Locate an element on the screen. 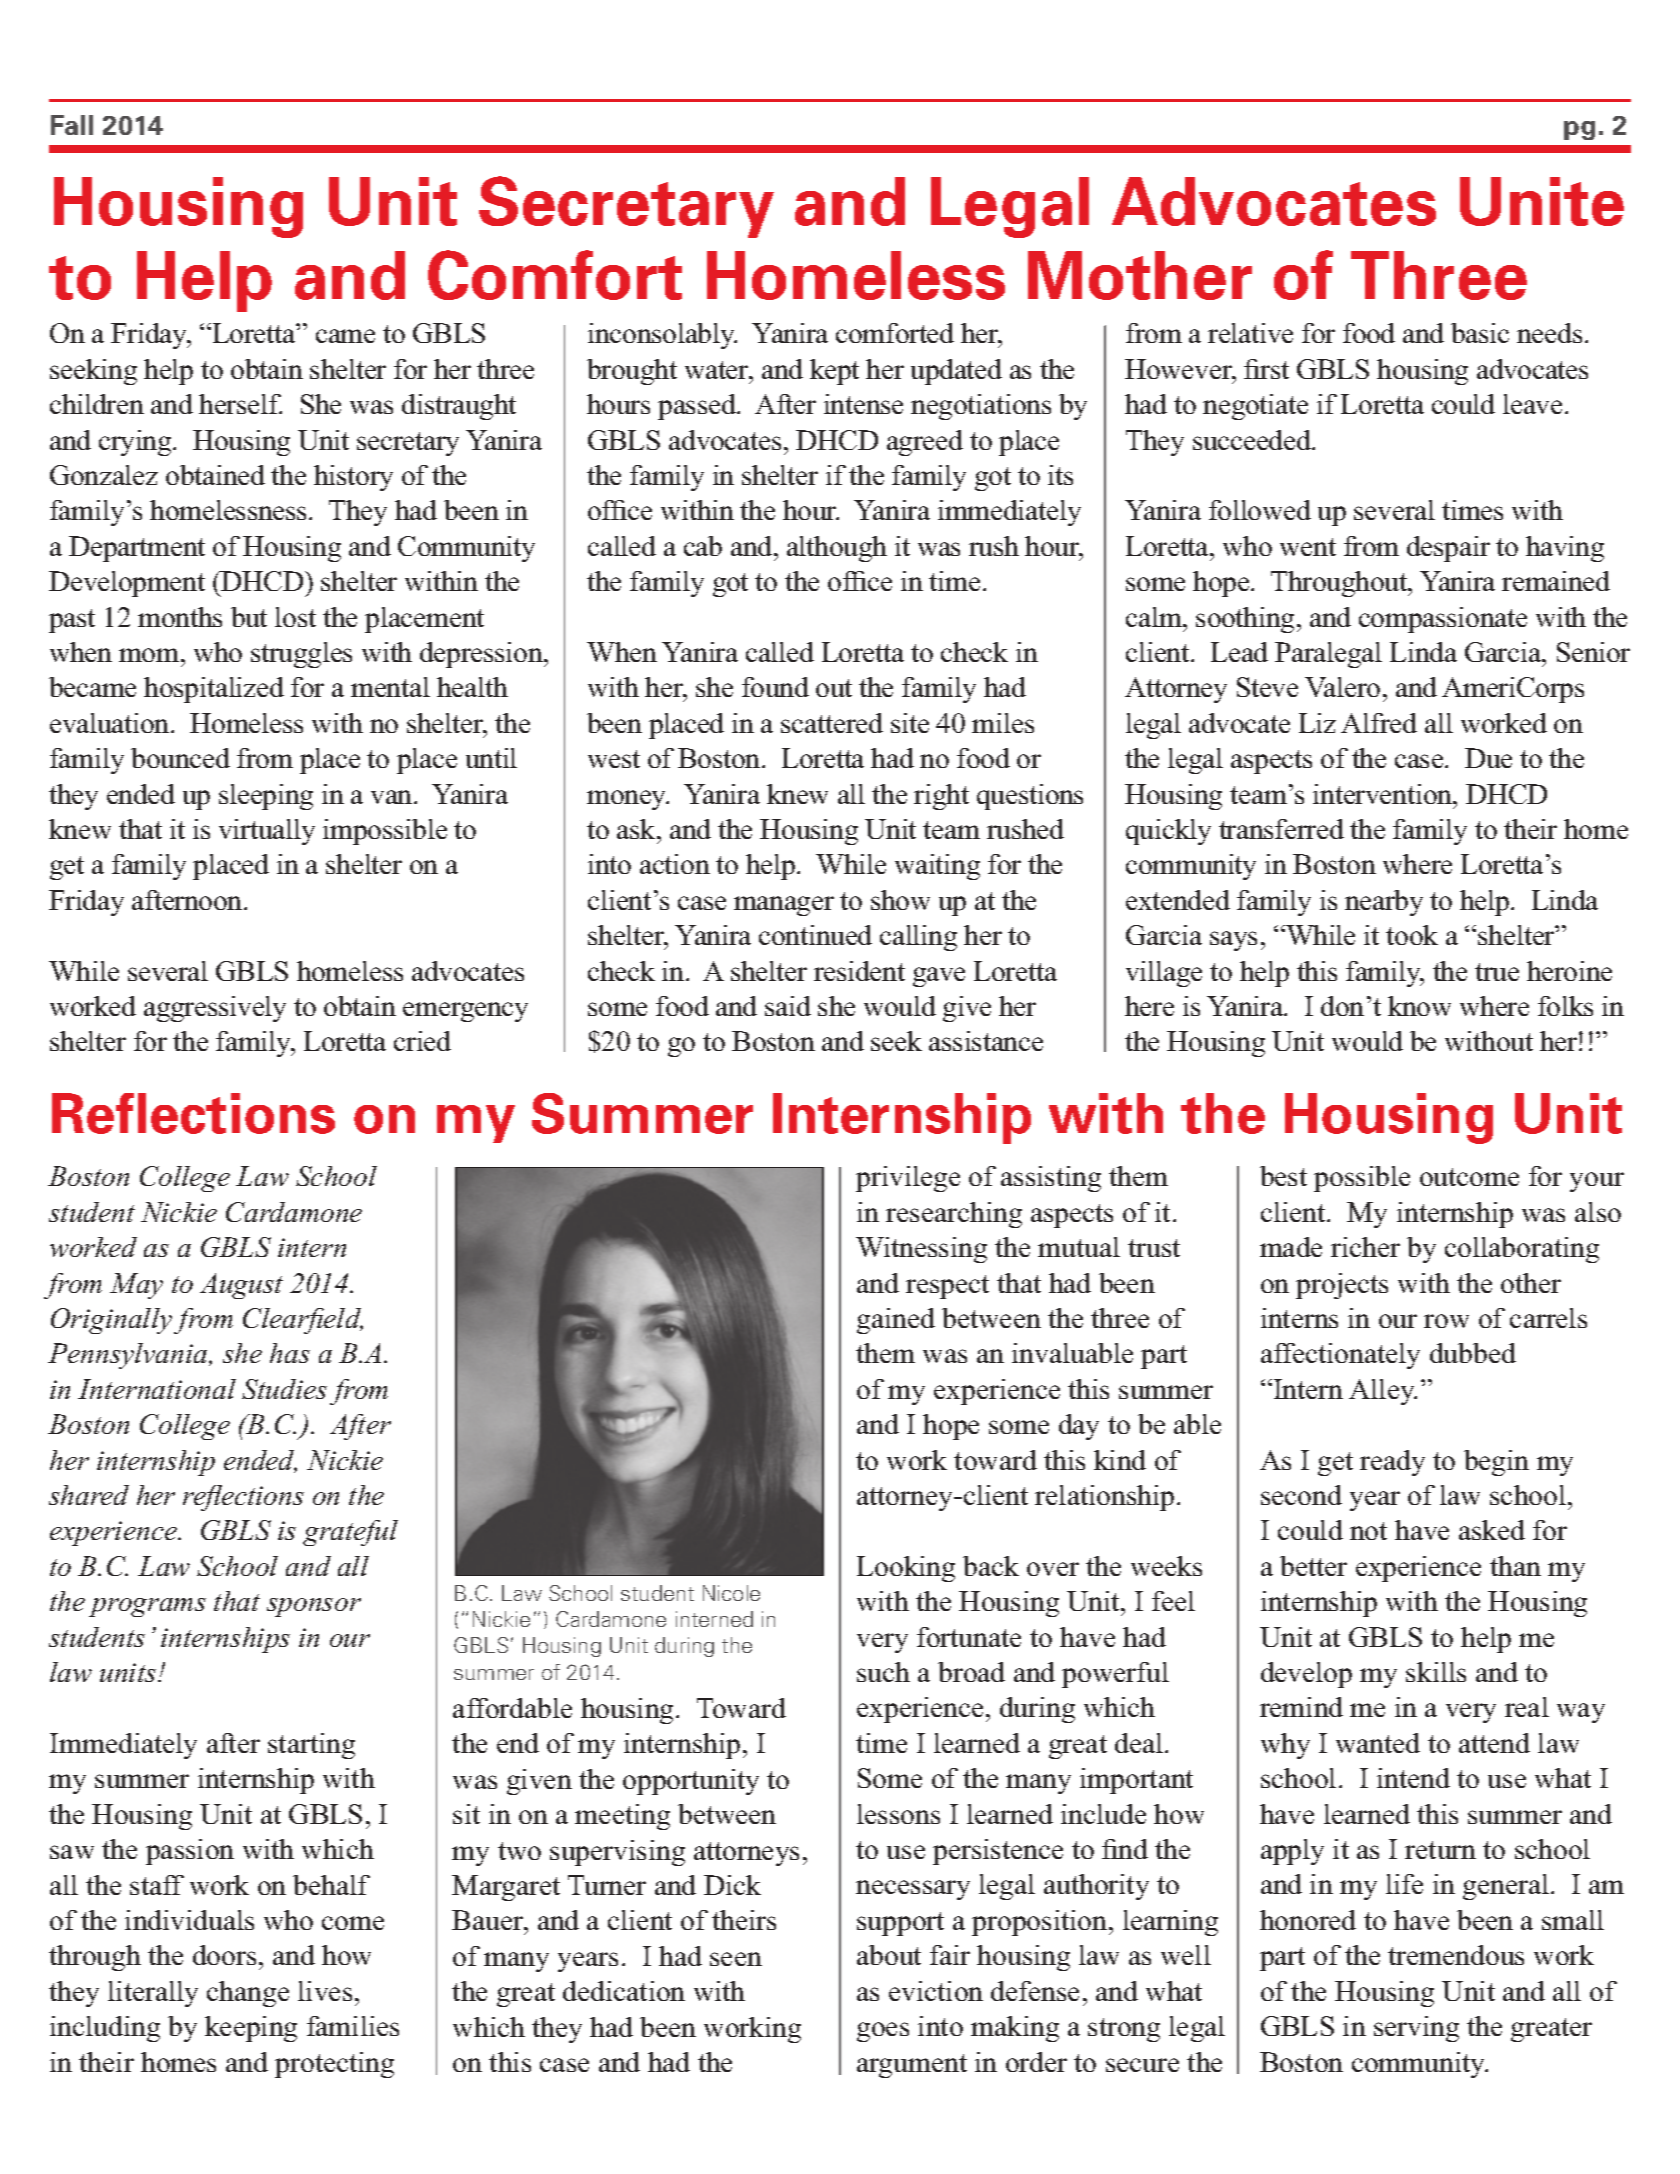 The width and height of the screenshot is (1680, 2174). right is located at coordinates (941, 797).
